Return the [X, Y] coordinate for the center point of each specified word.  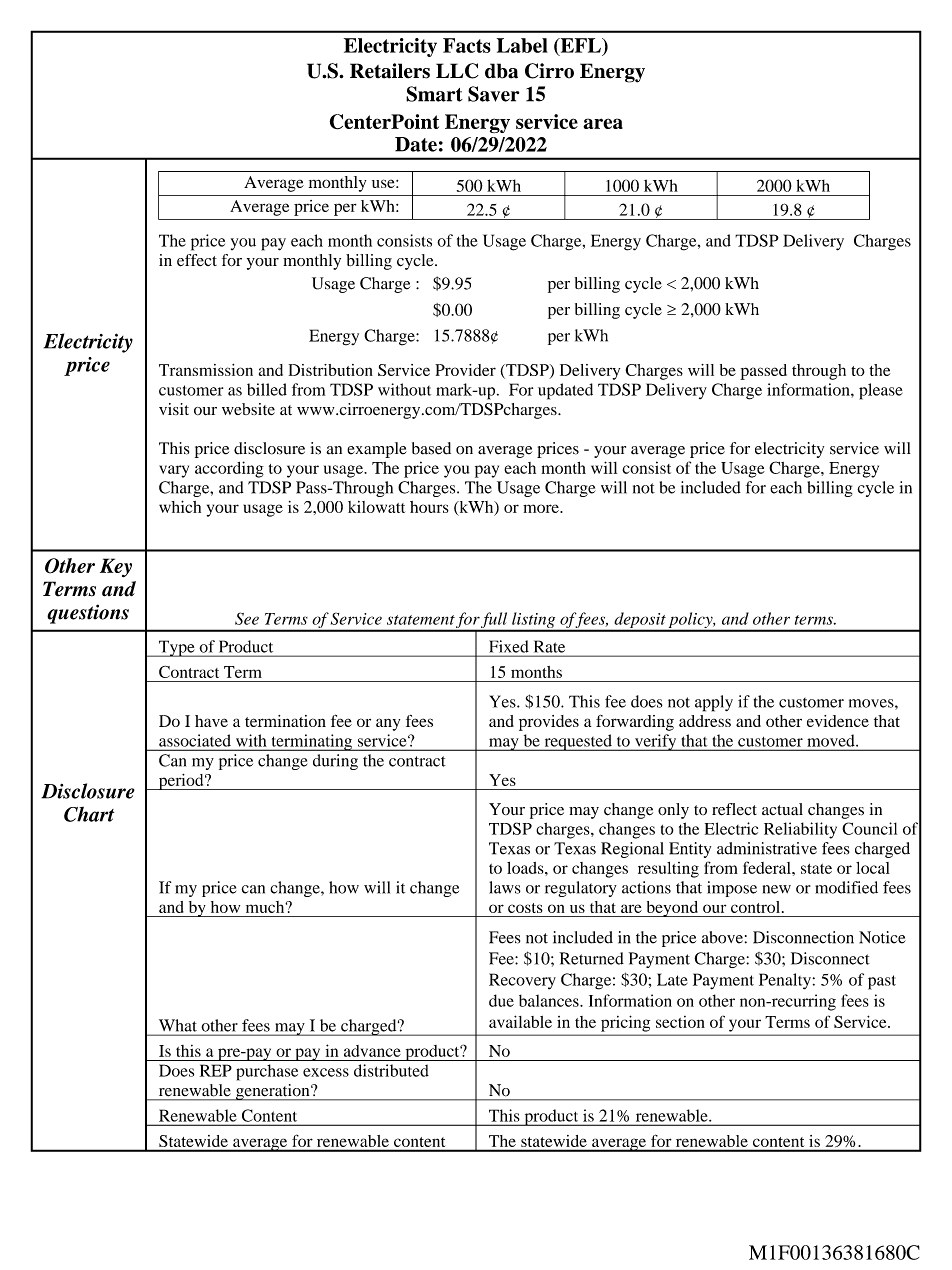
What [178, 1025]
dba [501, 71]
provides [549, 723]
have [211, 721]
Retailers [390, 71]
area [603, 123]
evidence [838, 721]
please [881, 391]
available [520, 1021]
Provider [465, 370]
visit [174, 409]
